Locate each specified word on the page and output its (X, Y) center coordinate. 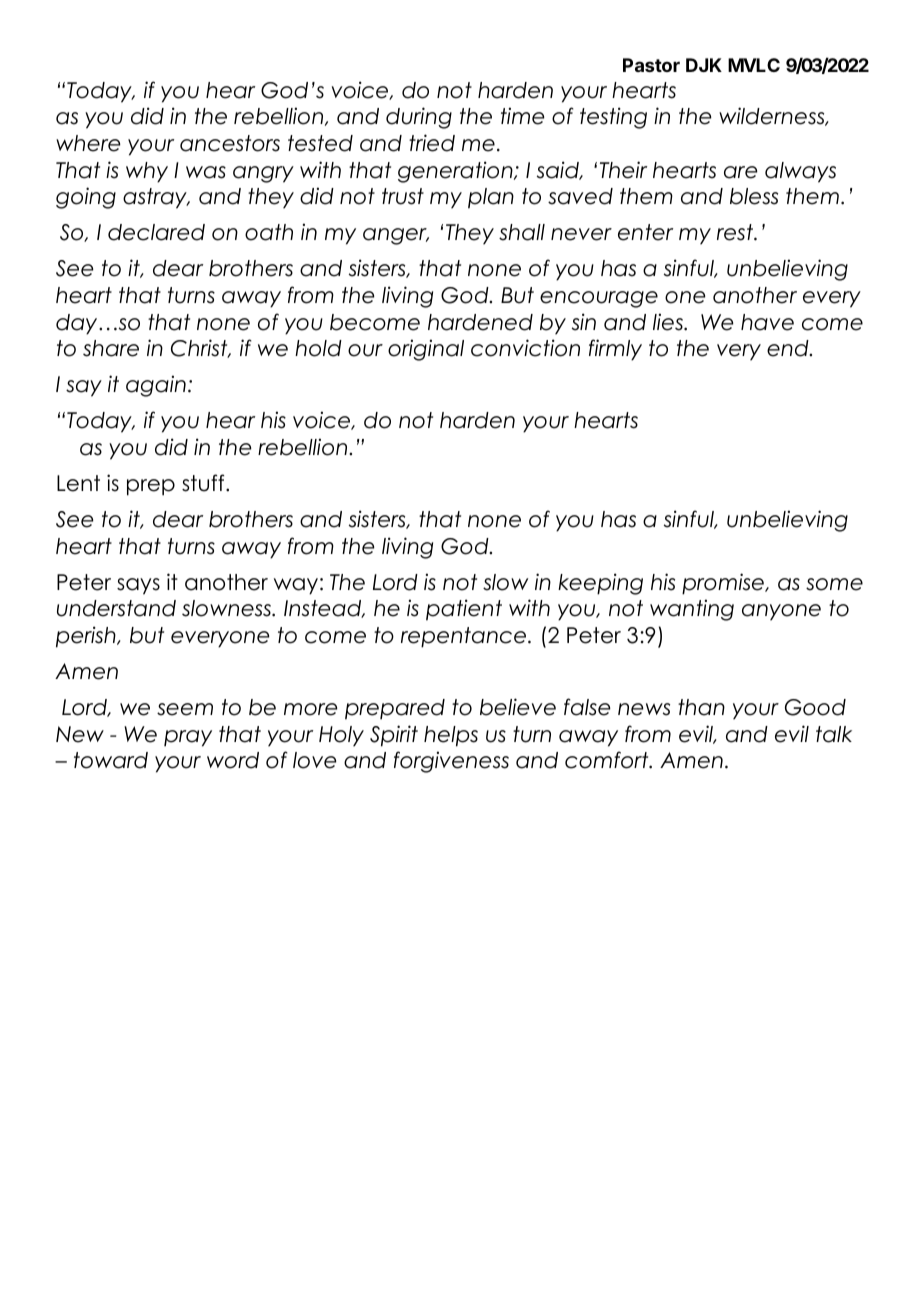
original (426, 350)
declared (156, 232)
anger (396, 236)
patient (464, 610)
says (138, 586)
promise (724, 584)
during (419, 118)
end (789, 348)
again (156, 386)
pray (188, 738)
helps (451, 736)
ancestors (230, 143)
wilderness (773, 116)
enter (645, 232)
